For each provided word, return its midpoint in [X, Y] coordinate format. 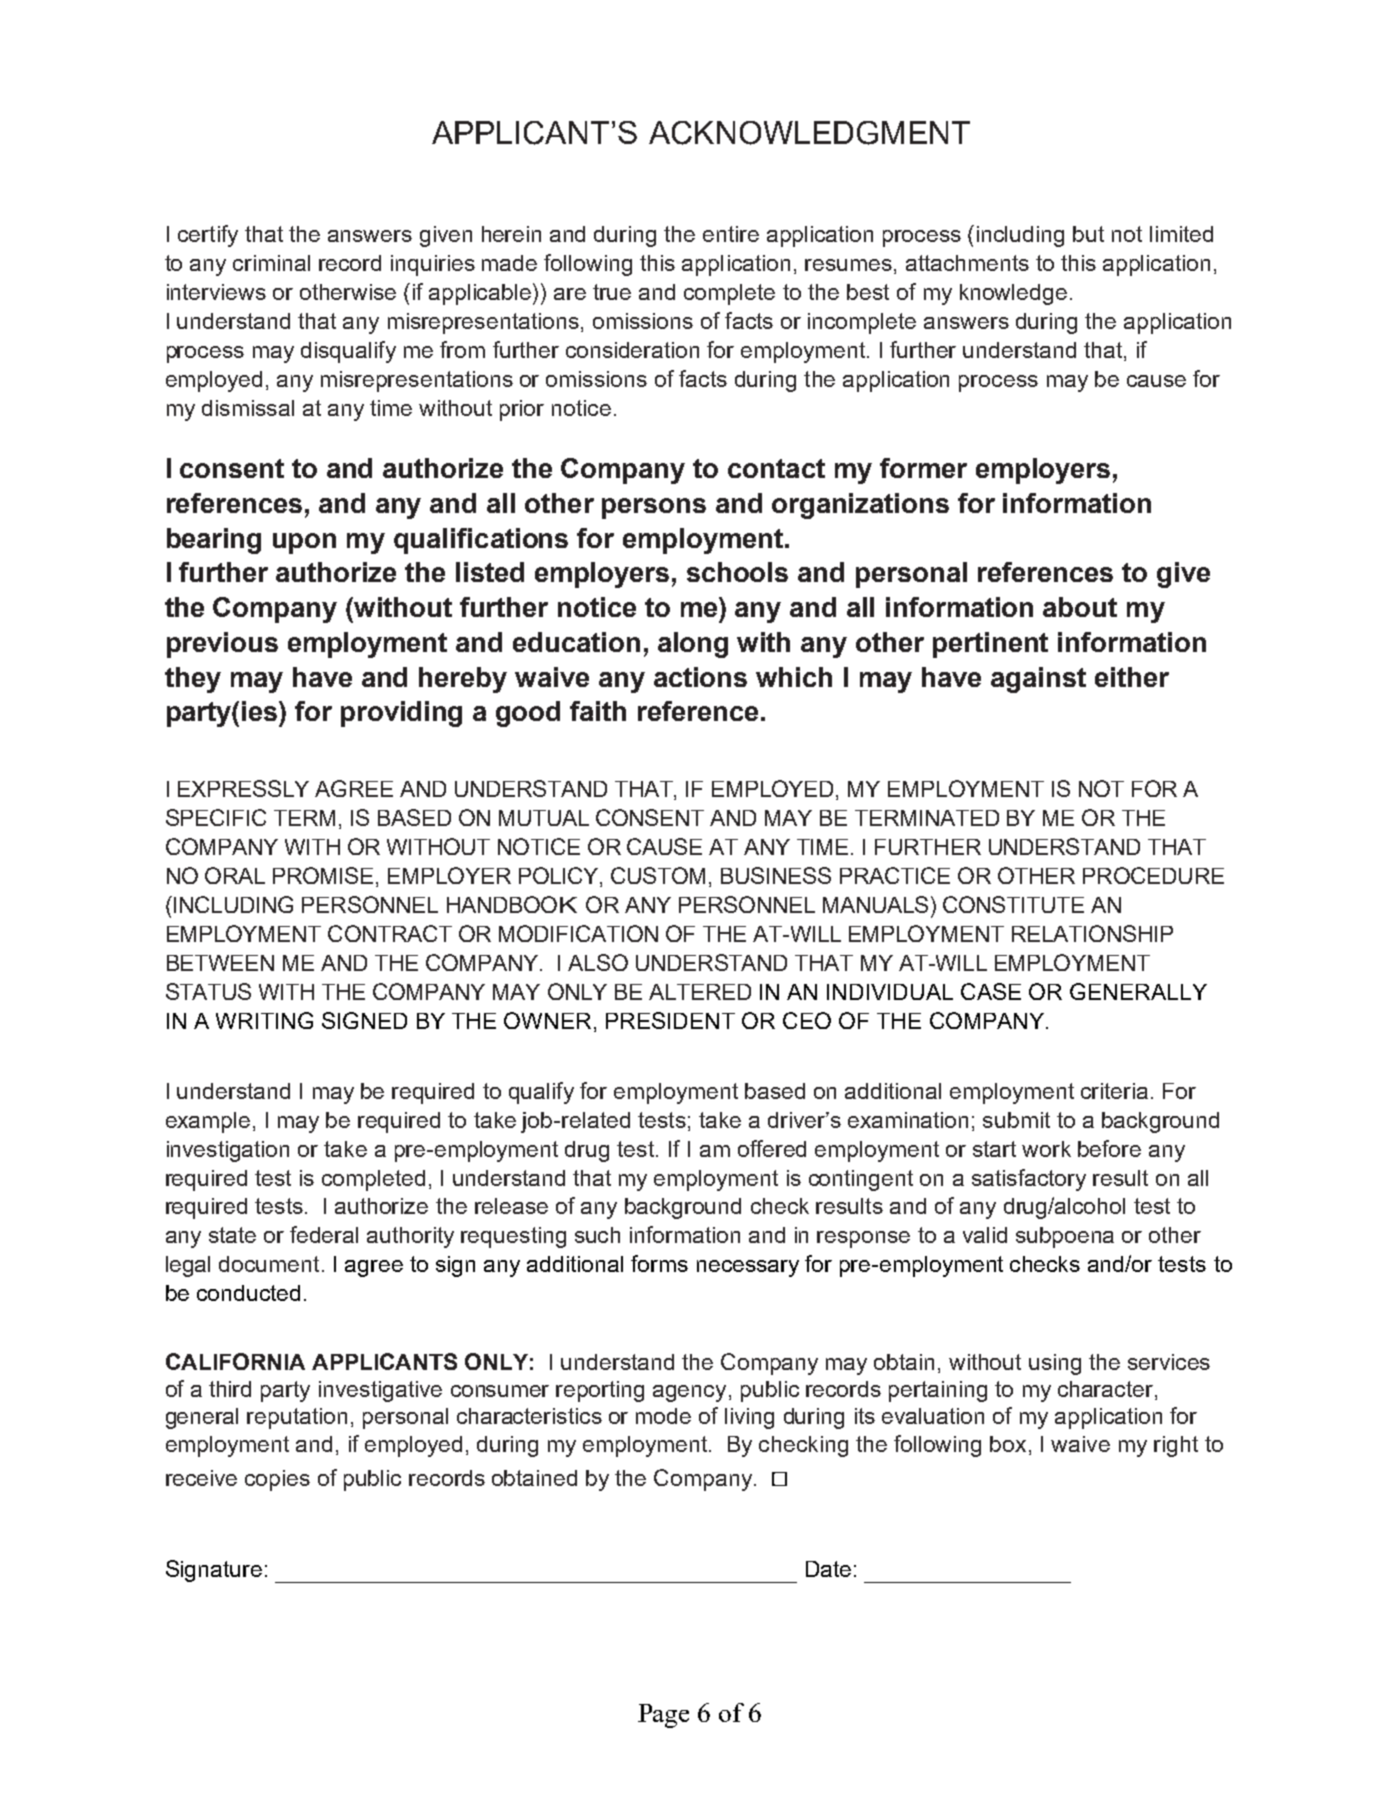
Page [663, 1716]
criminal [271, 263]
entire [731, 234]
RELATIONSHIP [1092, 933]
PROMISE [323, 875]
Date [828, 1569]
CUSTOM [658, 875]
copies [277, 1480]
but [1088, 234]
